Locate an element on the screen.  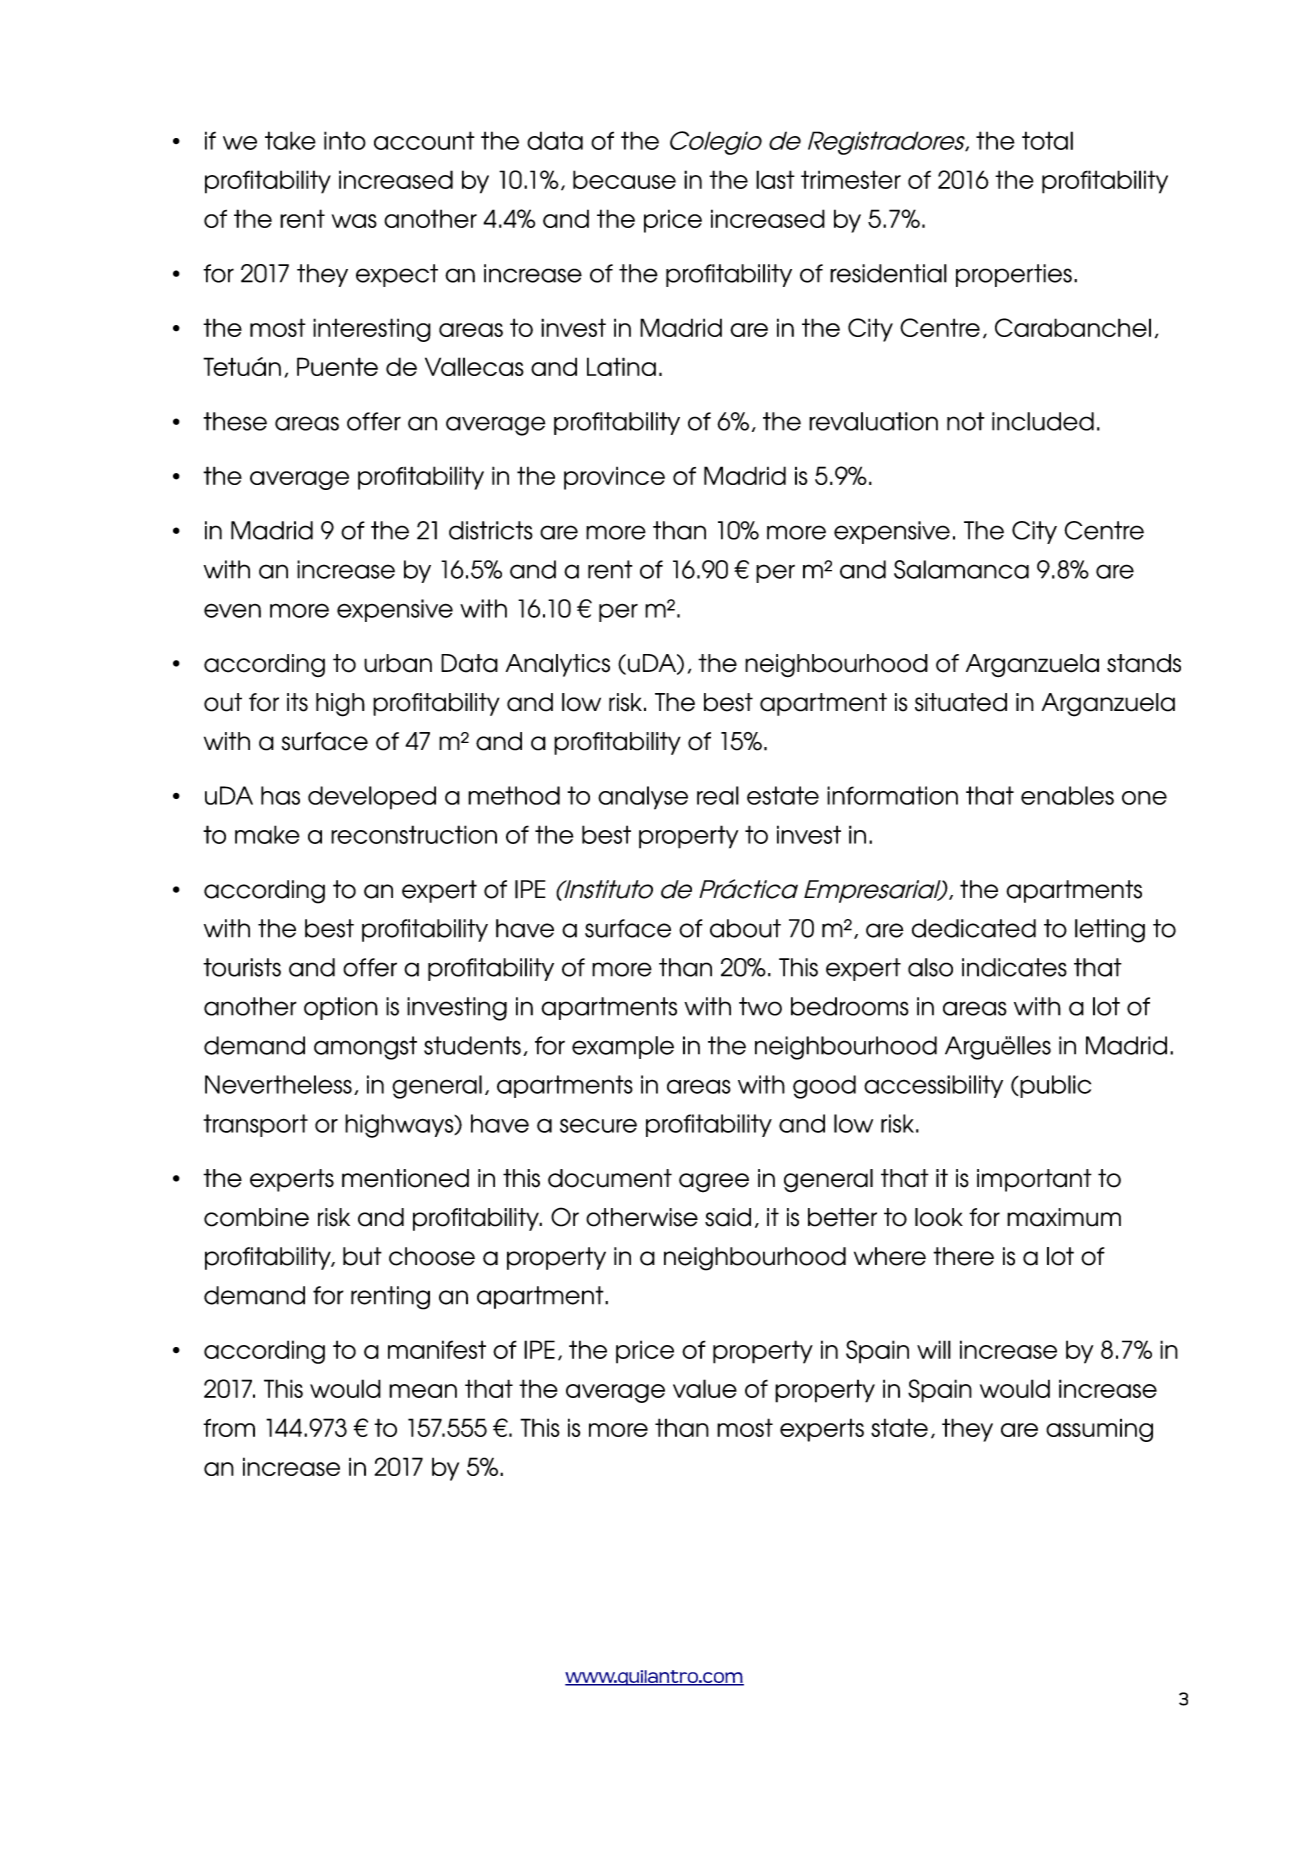
developed is located at coordinates (372, 798).
